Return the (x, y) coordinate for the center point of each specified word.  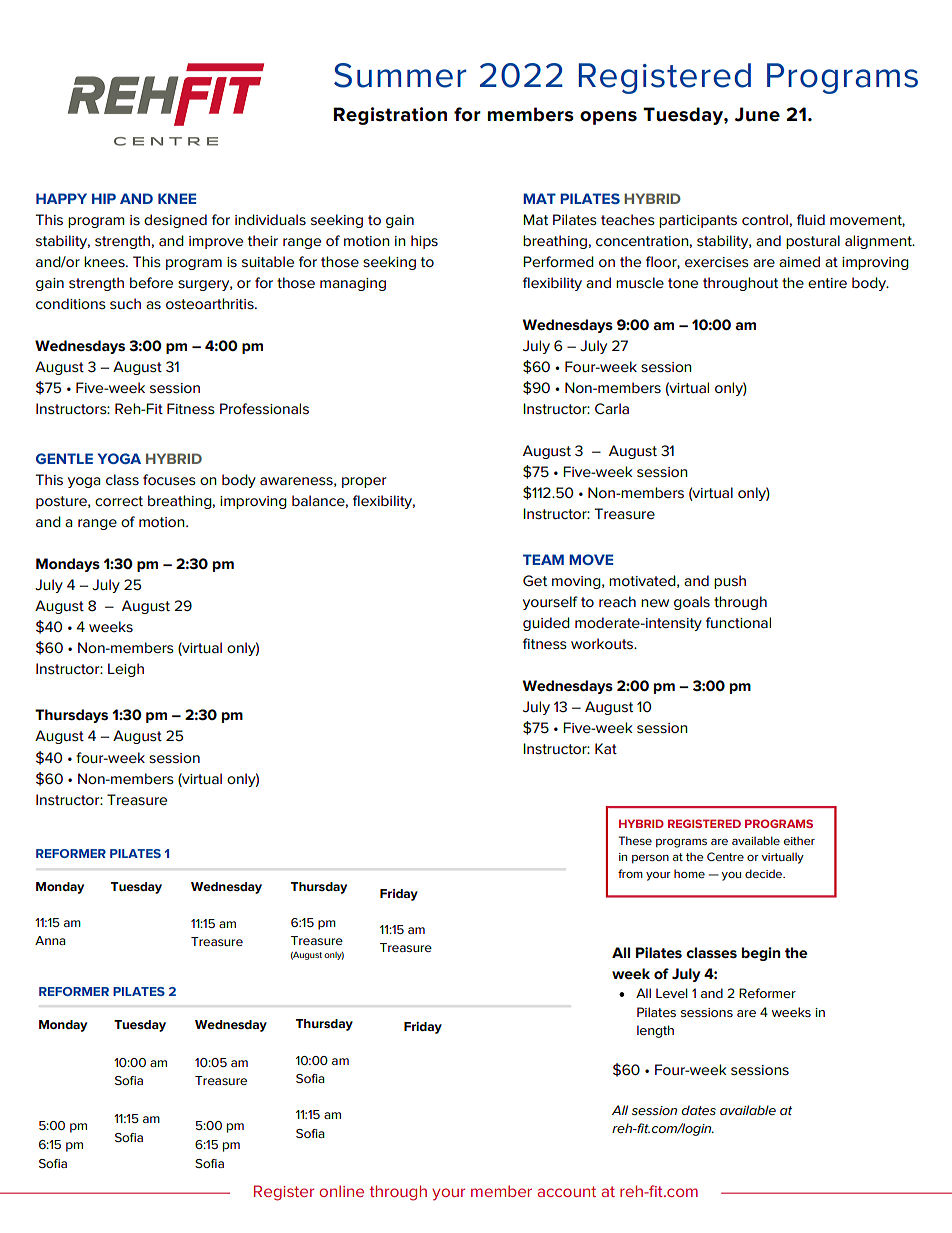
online (341, 1191)
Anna (50, 940)
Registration (390, 116)
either (799, 840)
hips (424, 242)
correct (119, 501)
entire (827, 283)
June (757, 114)
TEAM (543, 559)
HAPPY (61, 198)
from (630, 873)
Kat (606, 748)
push (730, 582)
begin (761, 954)
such (125, 303)
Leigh (126, 670)
